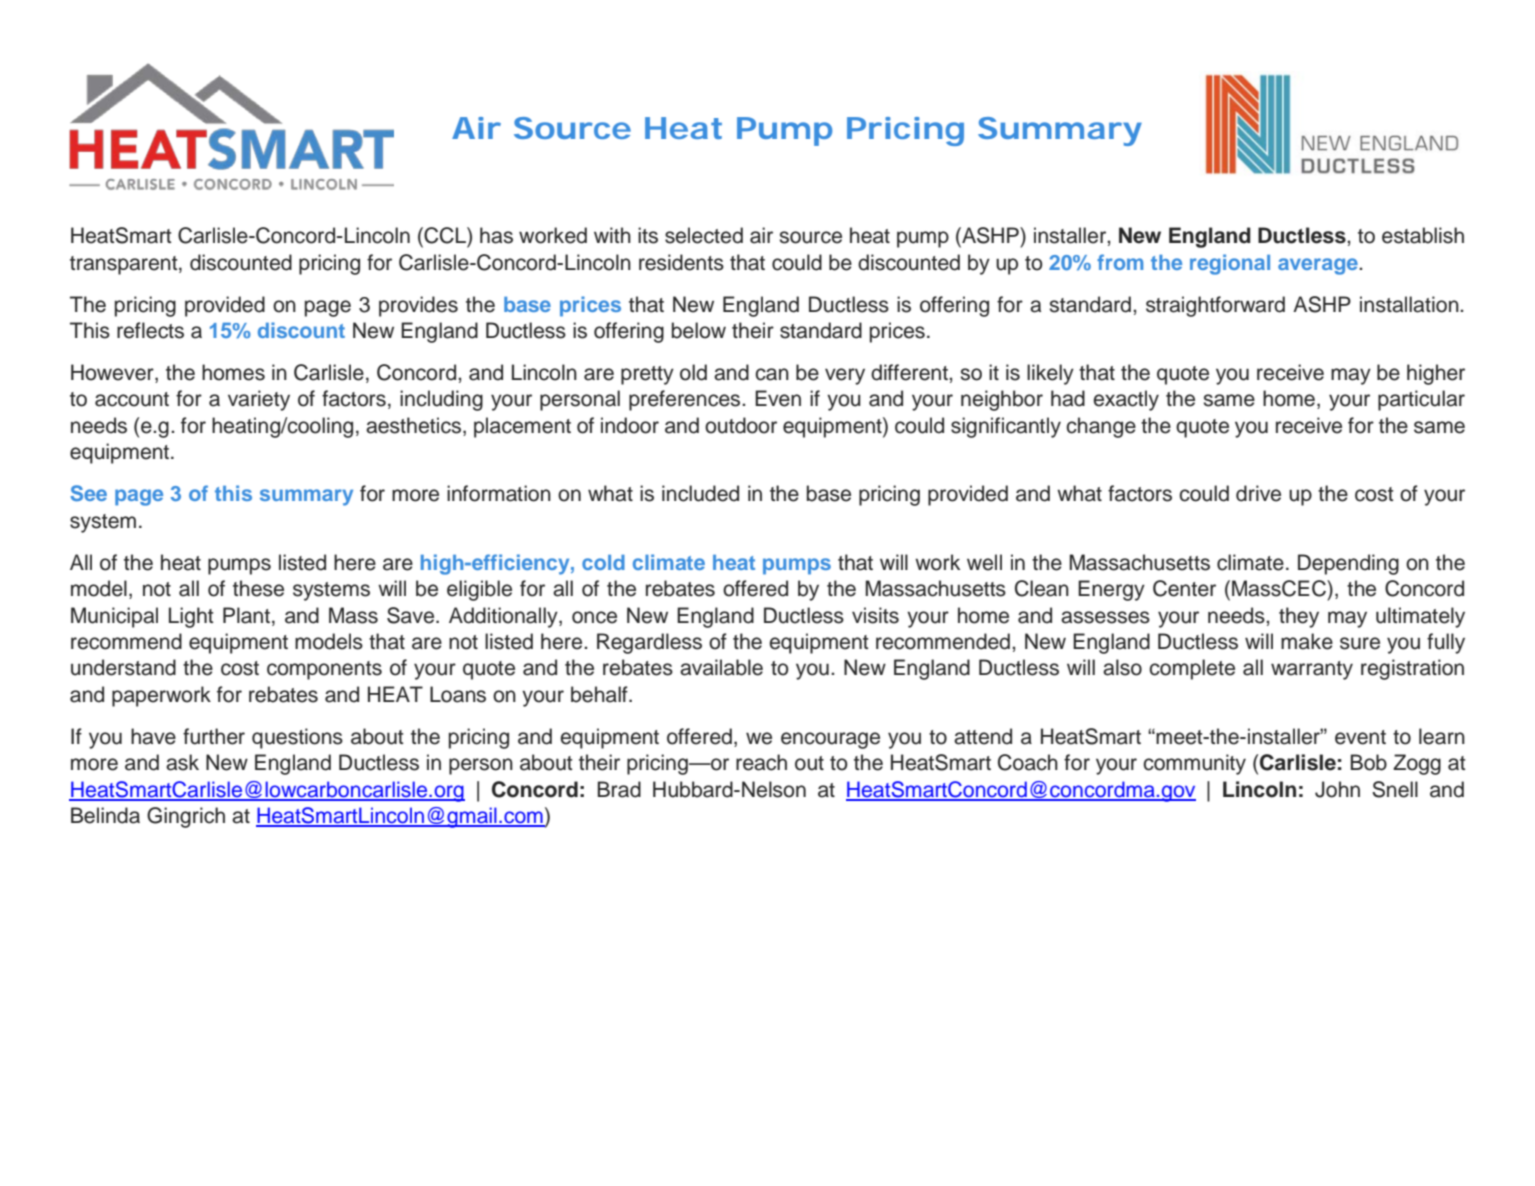 This document has width=1535, height=1186. I want to click on residents, so click(681, 262).
